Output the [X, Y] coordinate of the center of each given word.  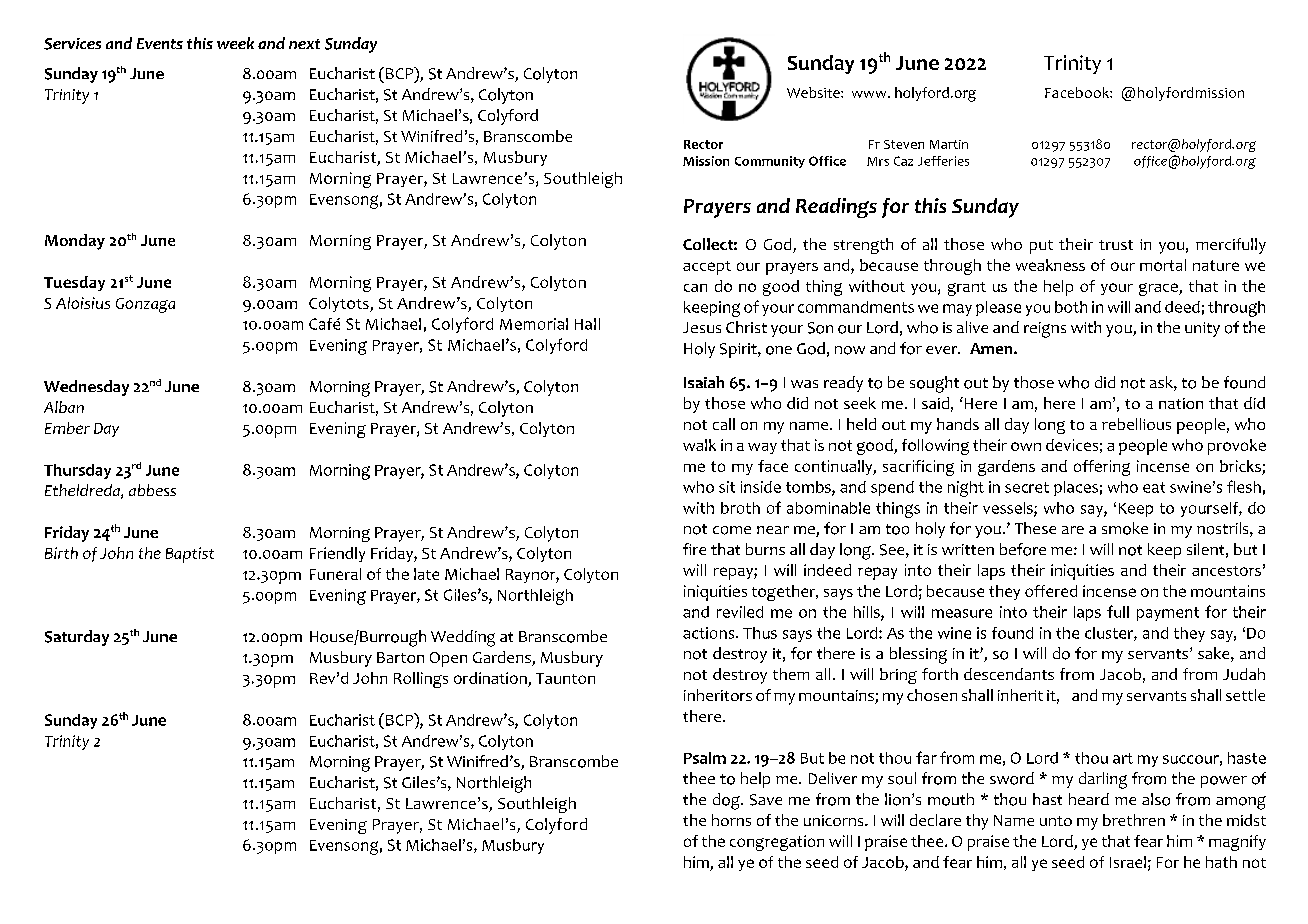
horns [731, 820]
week [235, 43]
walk [699, 445]
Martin [949, 144]
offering [1102, 468]
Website [814, 92]
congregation [777, 843]
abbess [152, 490]
